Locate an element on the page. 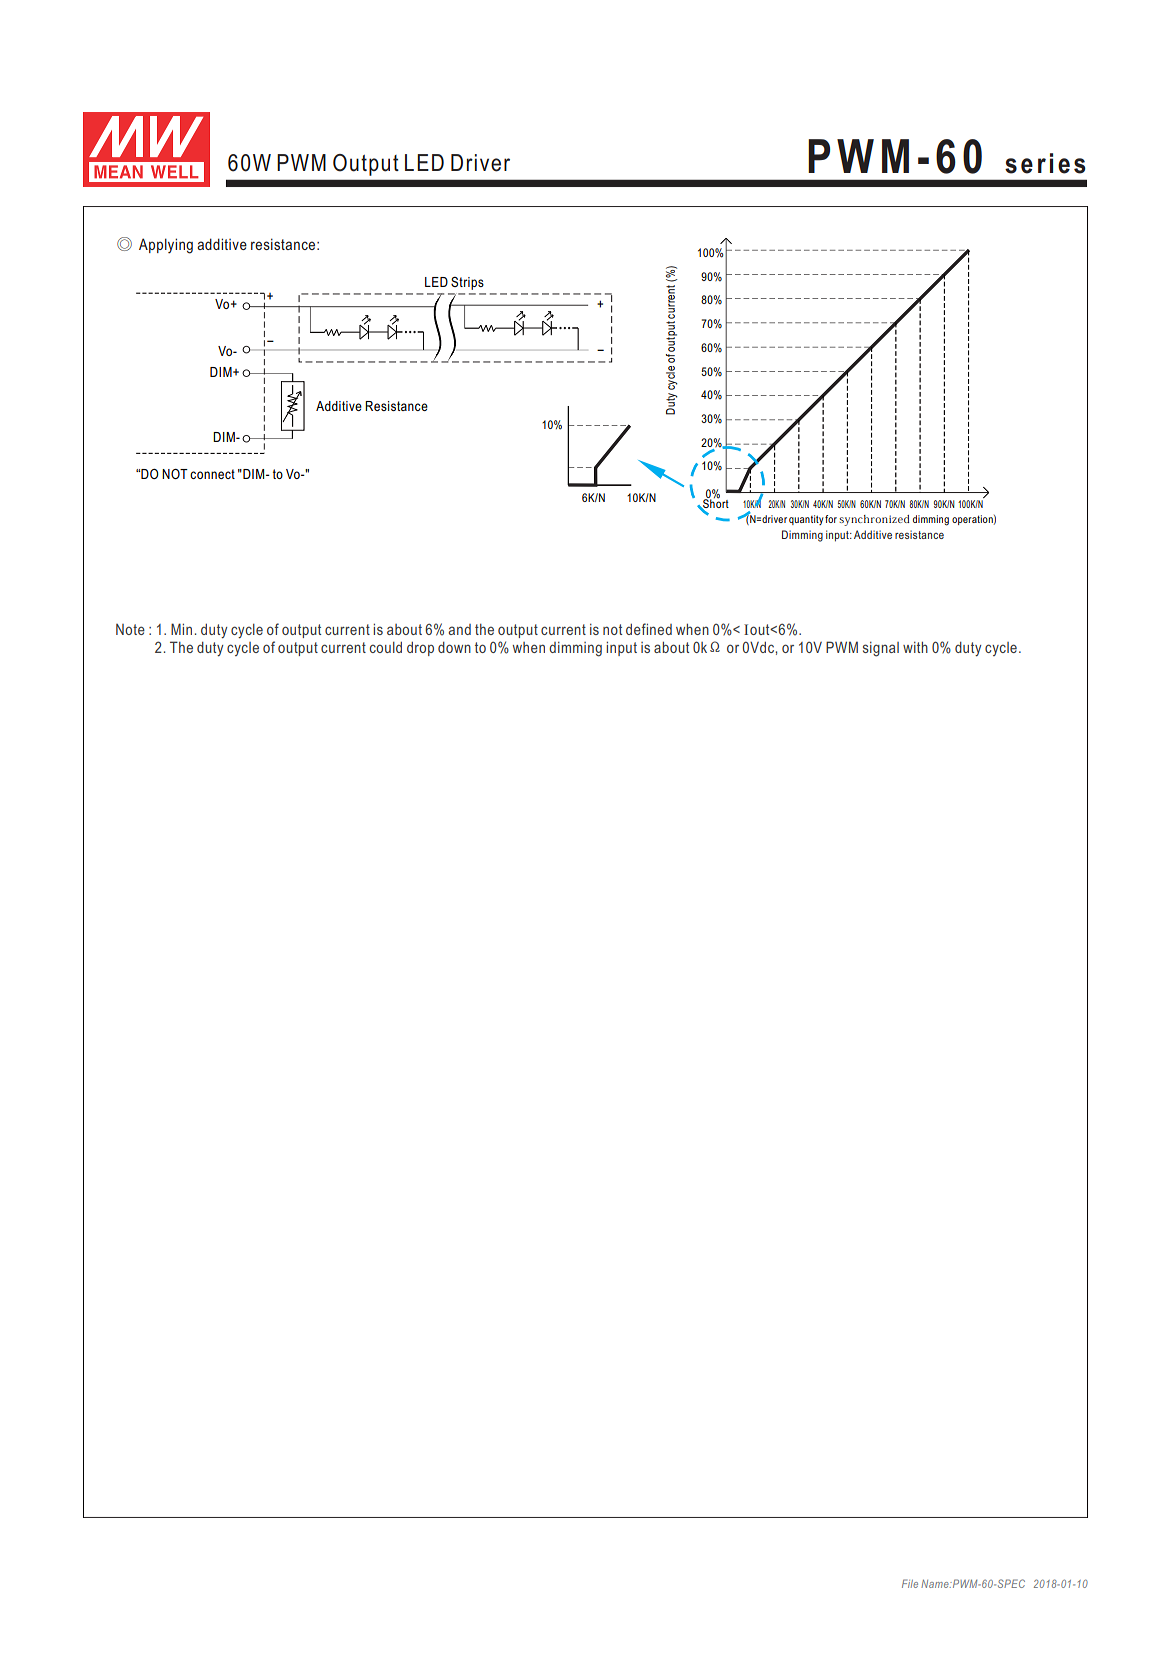 The height and width of the page is (1657, 1171). series is located at coordinates (1045, 163).
